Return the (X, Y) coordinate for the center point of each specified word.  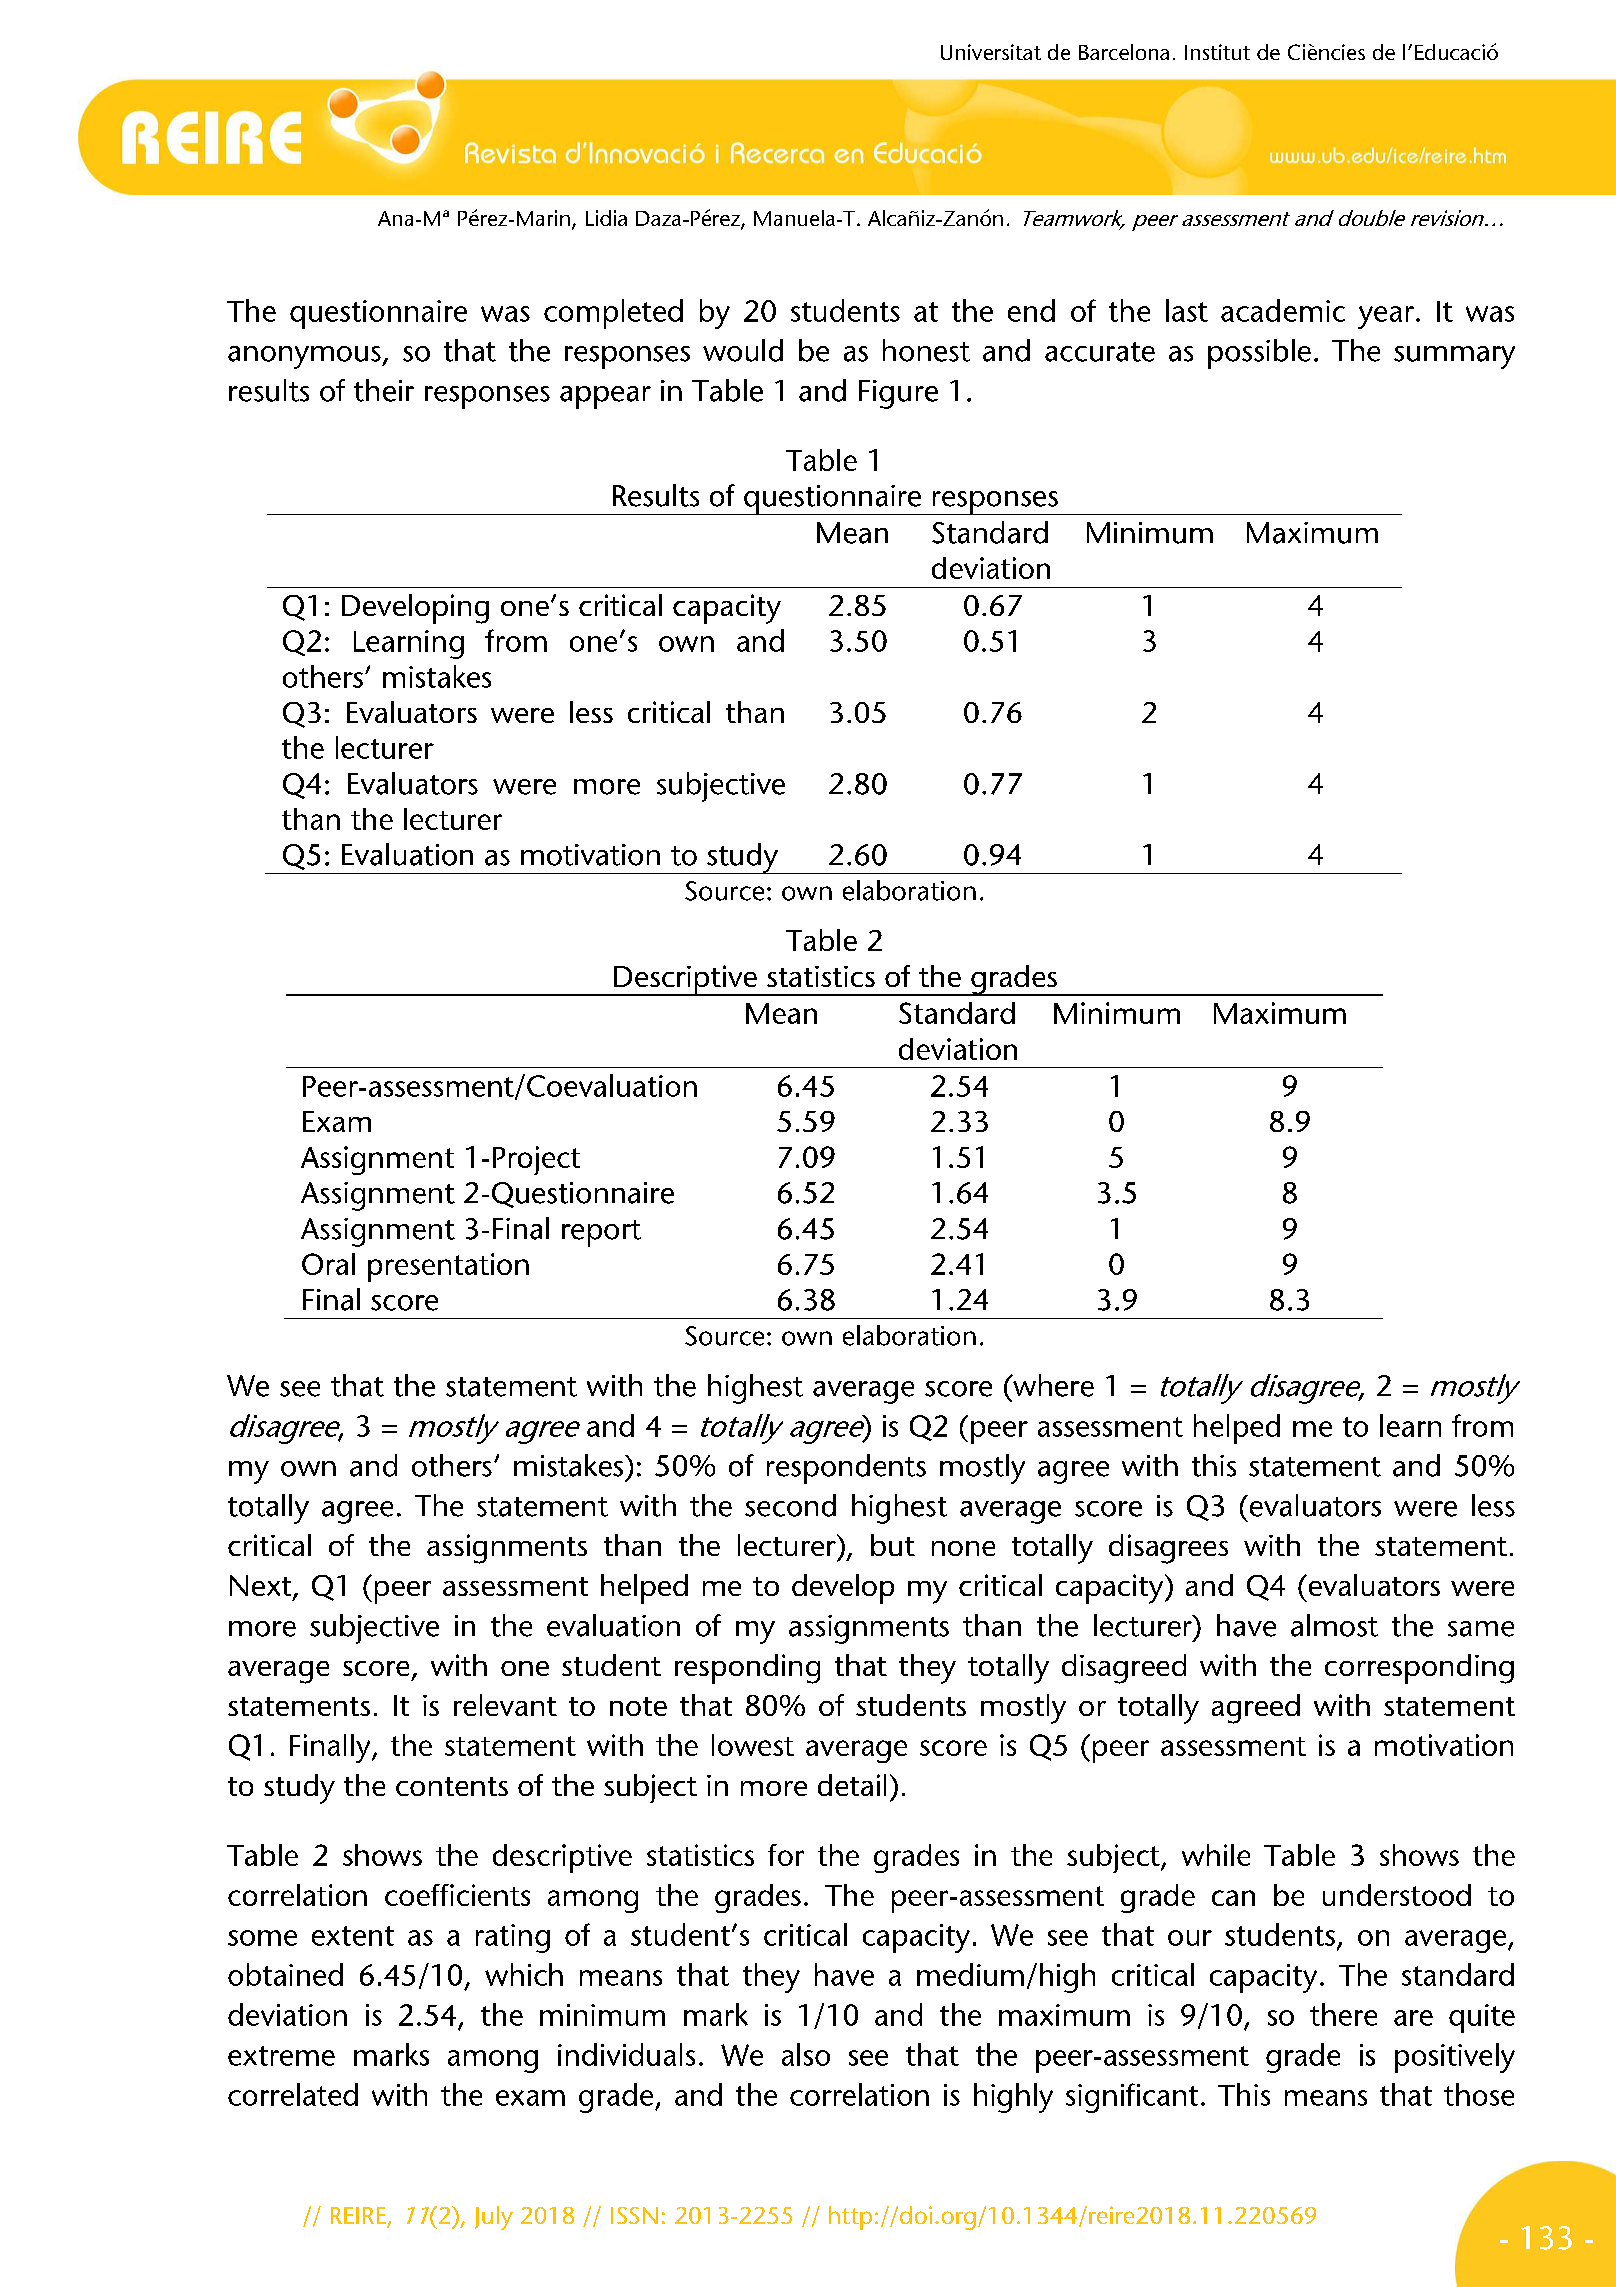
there (1343, 2014)
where (1052, 1385)
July (494, 2218)
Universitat (991, 52)
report (601, 1233)
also (806, 2054)
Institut (1217, 52)
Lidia (606, 218)
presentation (448, 1267)
